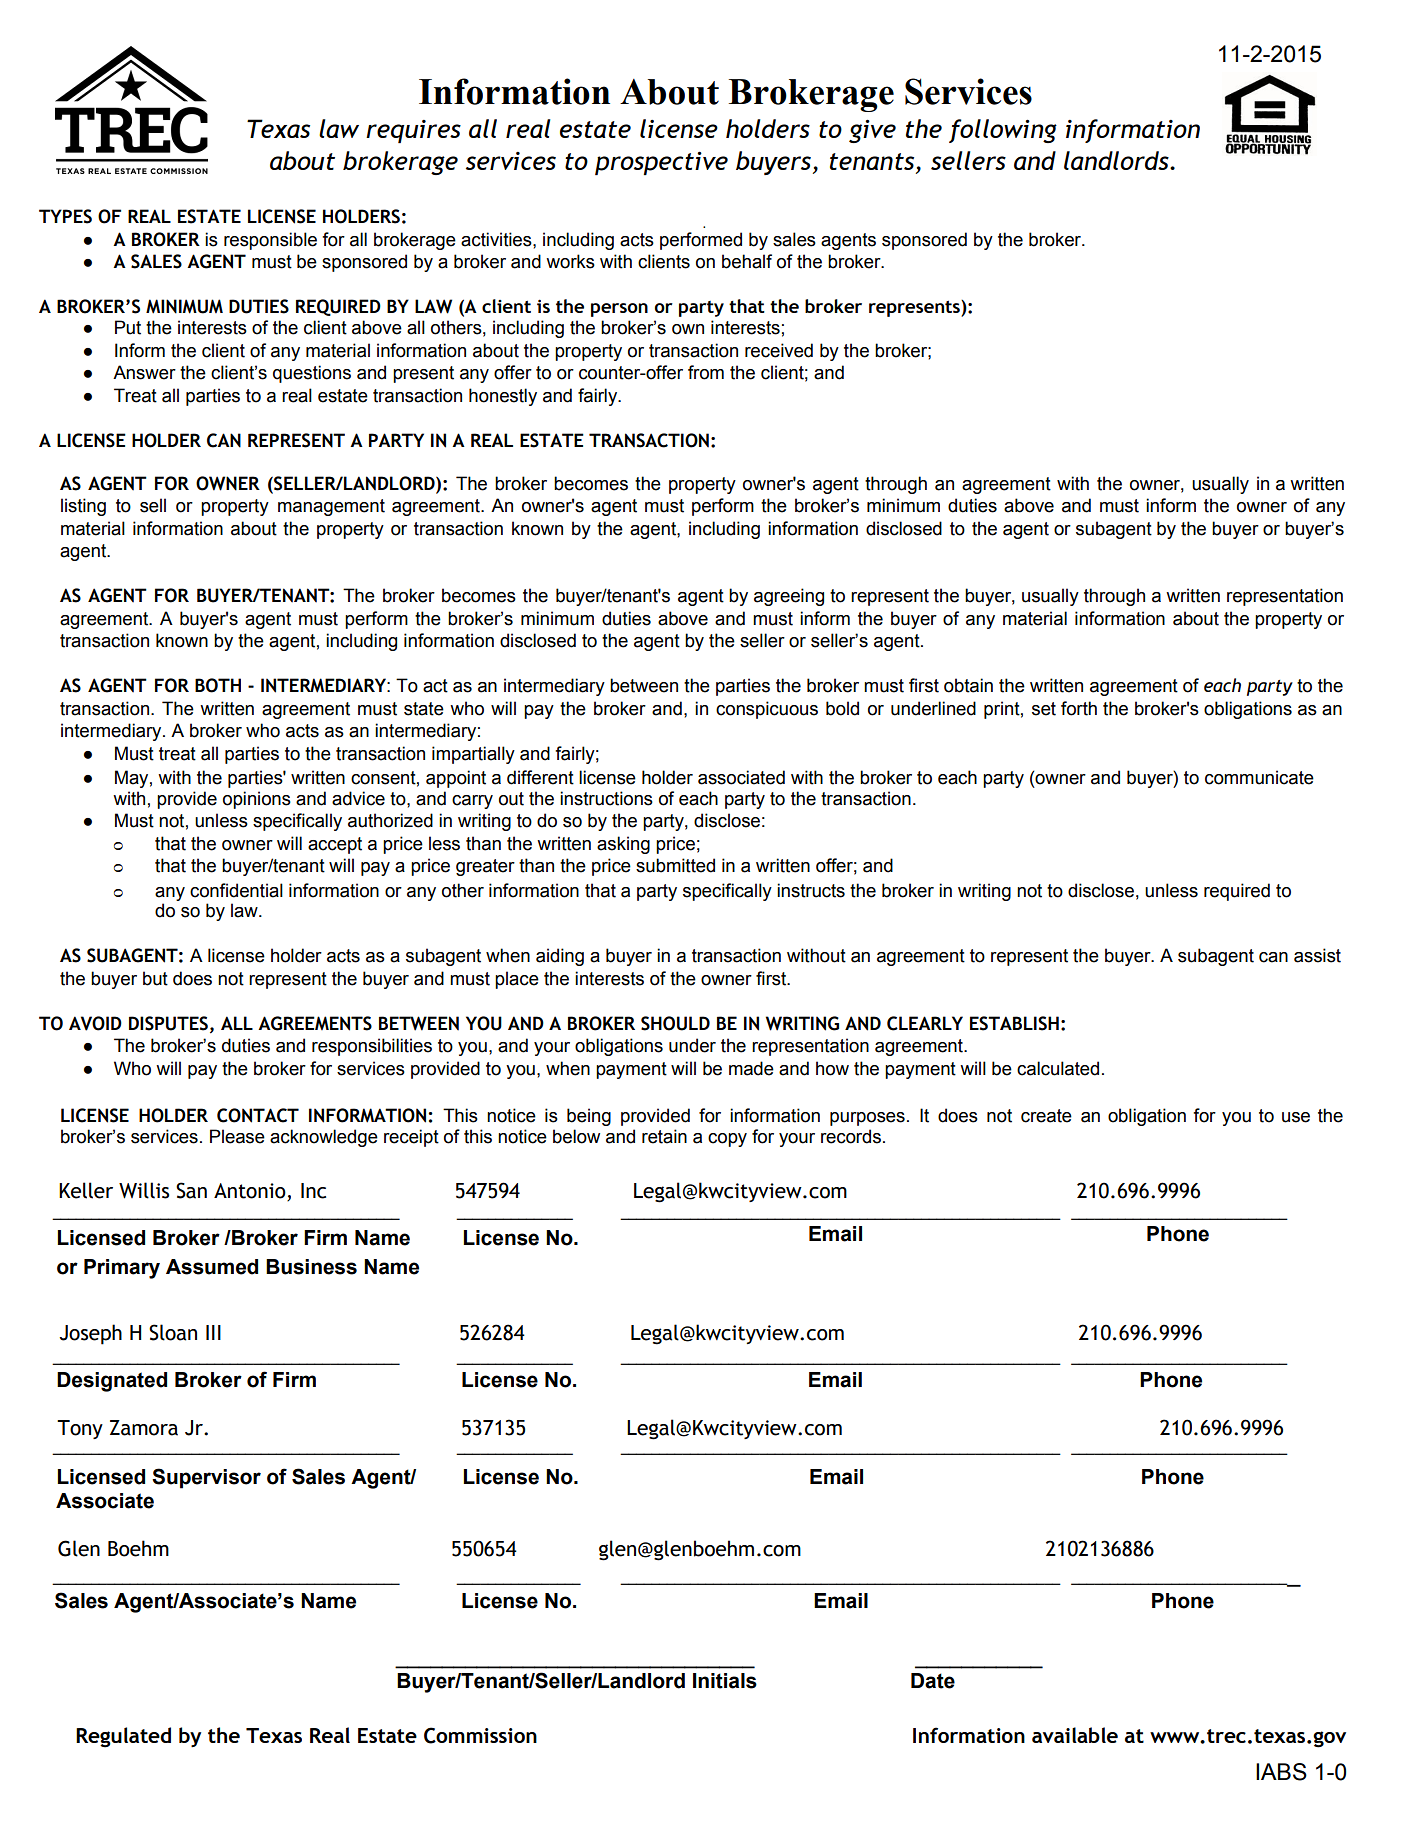 The height and width of the screenshot is (1828, 1413). Describe the element at coordinates (123, 1737) in the screenshot. I see `Regulated` at that location.
